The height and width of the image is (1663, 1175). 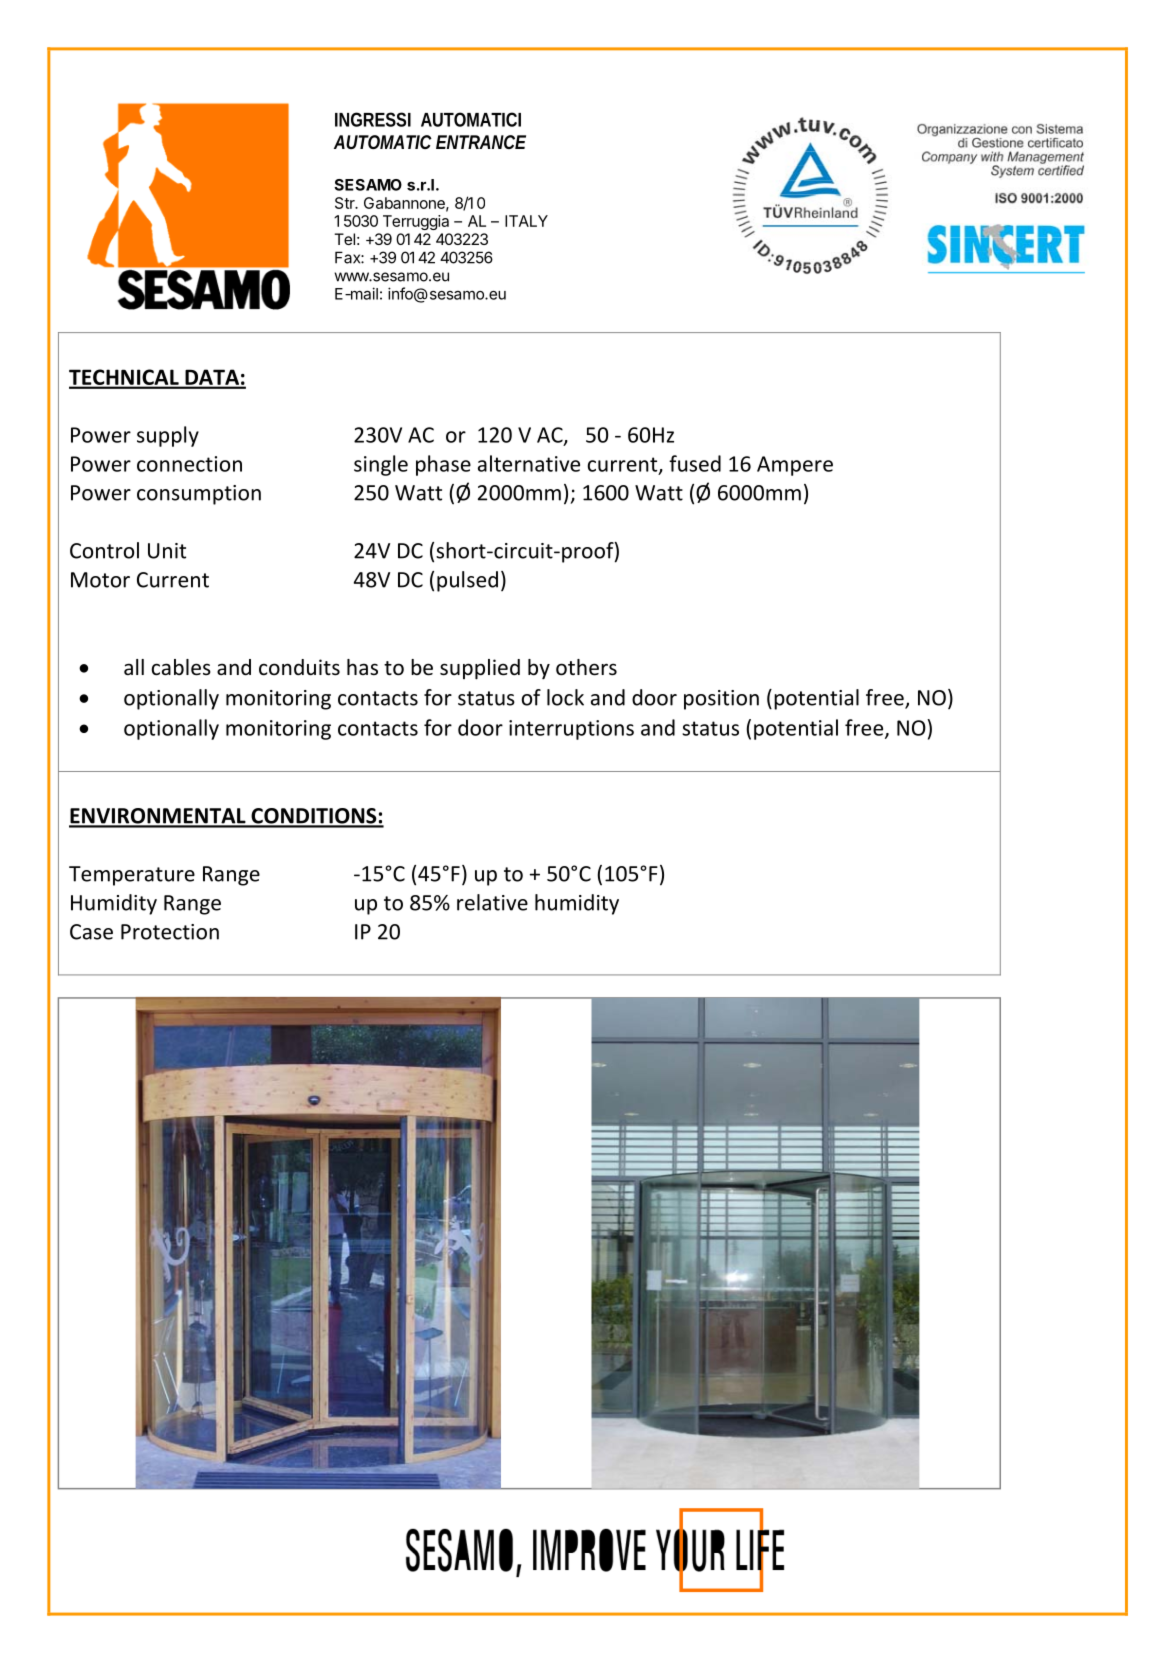 What do you see at coordinates (170, 932) in the image?
I see `Protection` at bounding box center [170, 932].
